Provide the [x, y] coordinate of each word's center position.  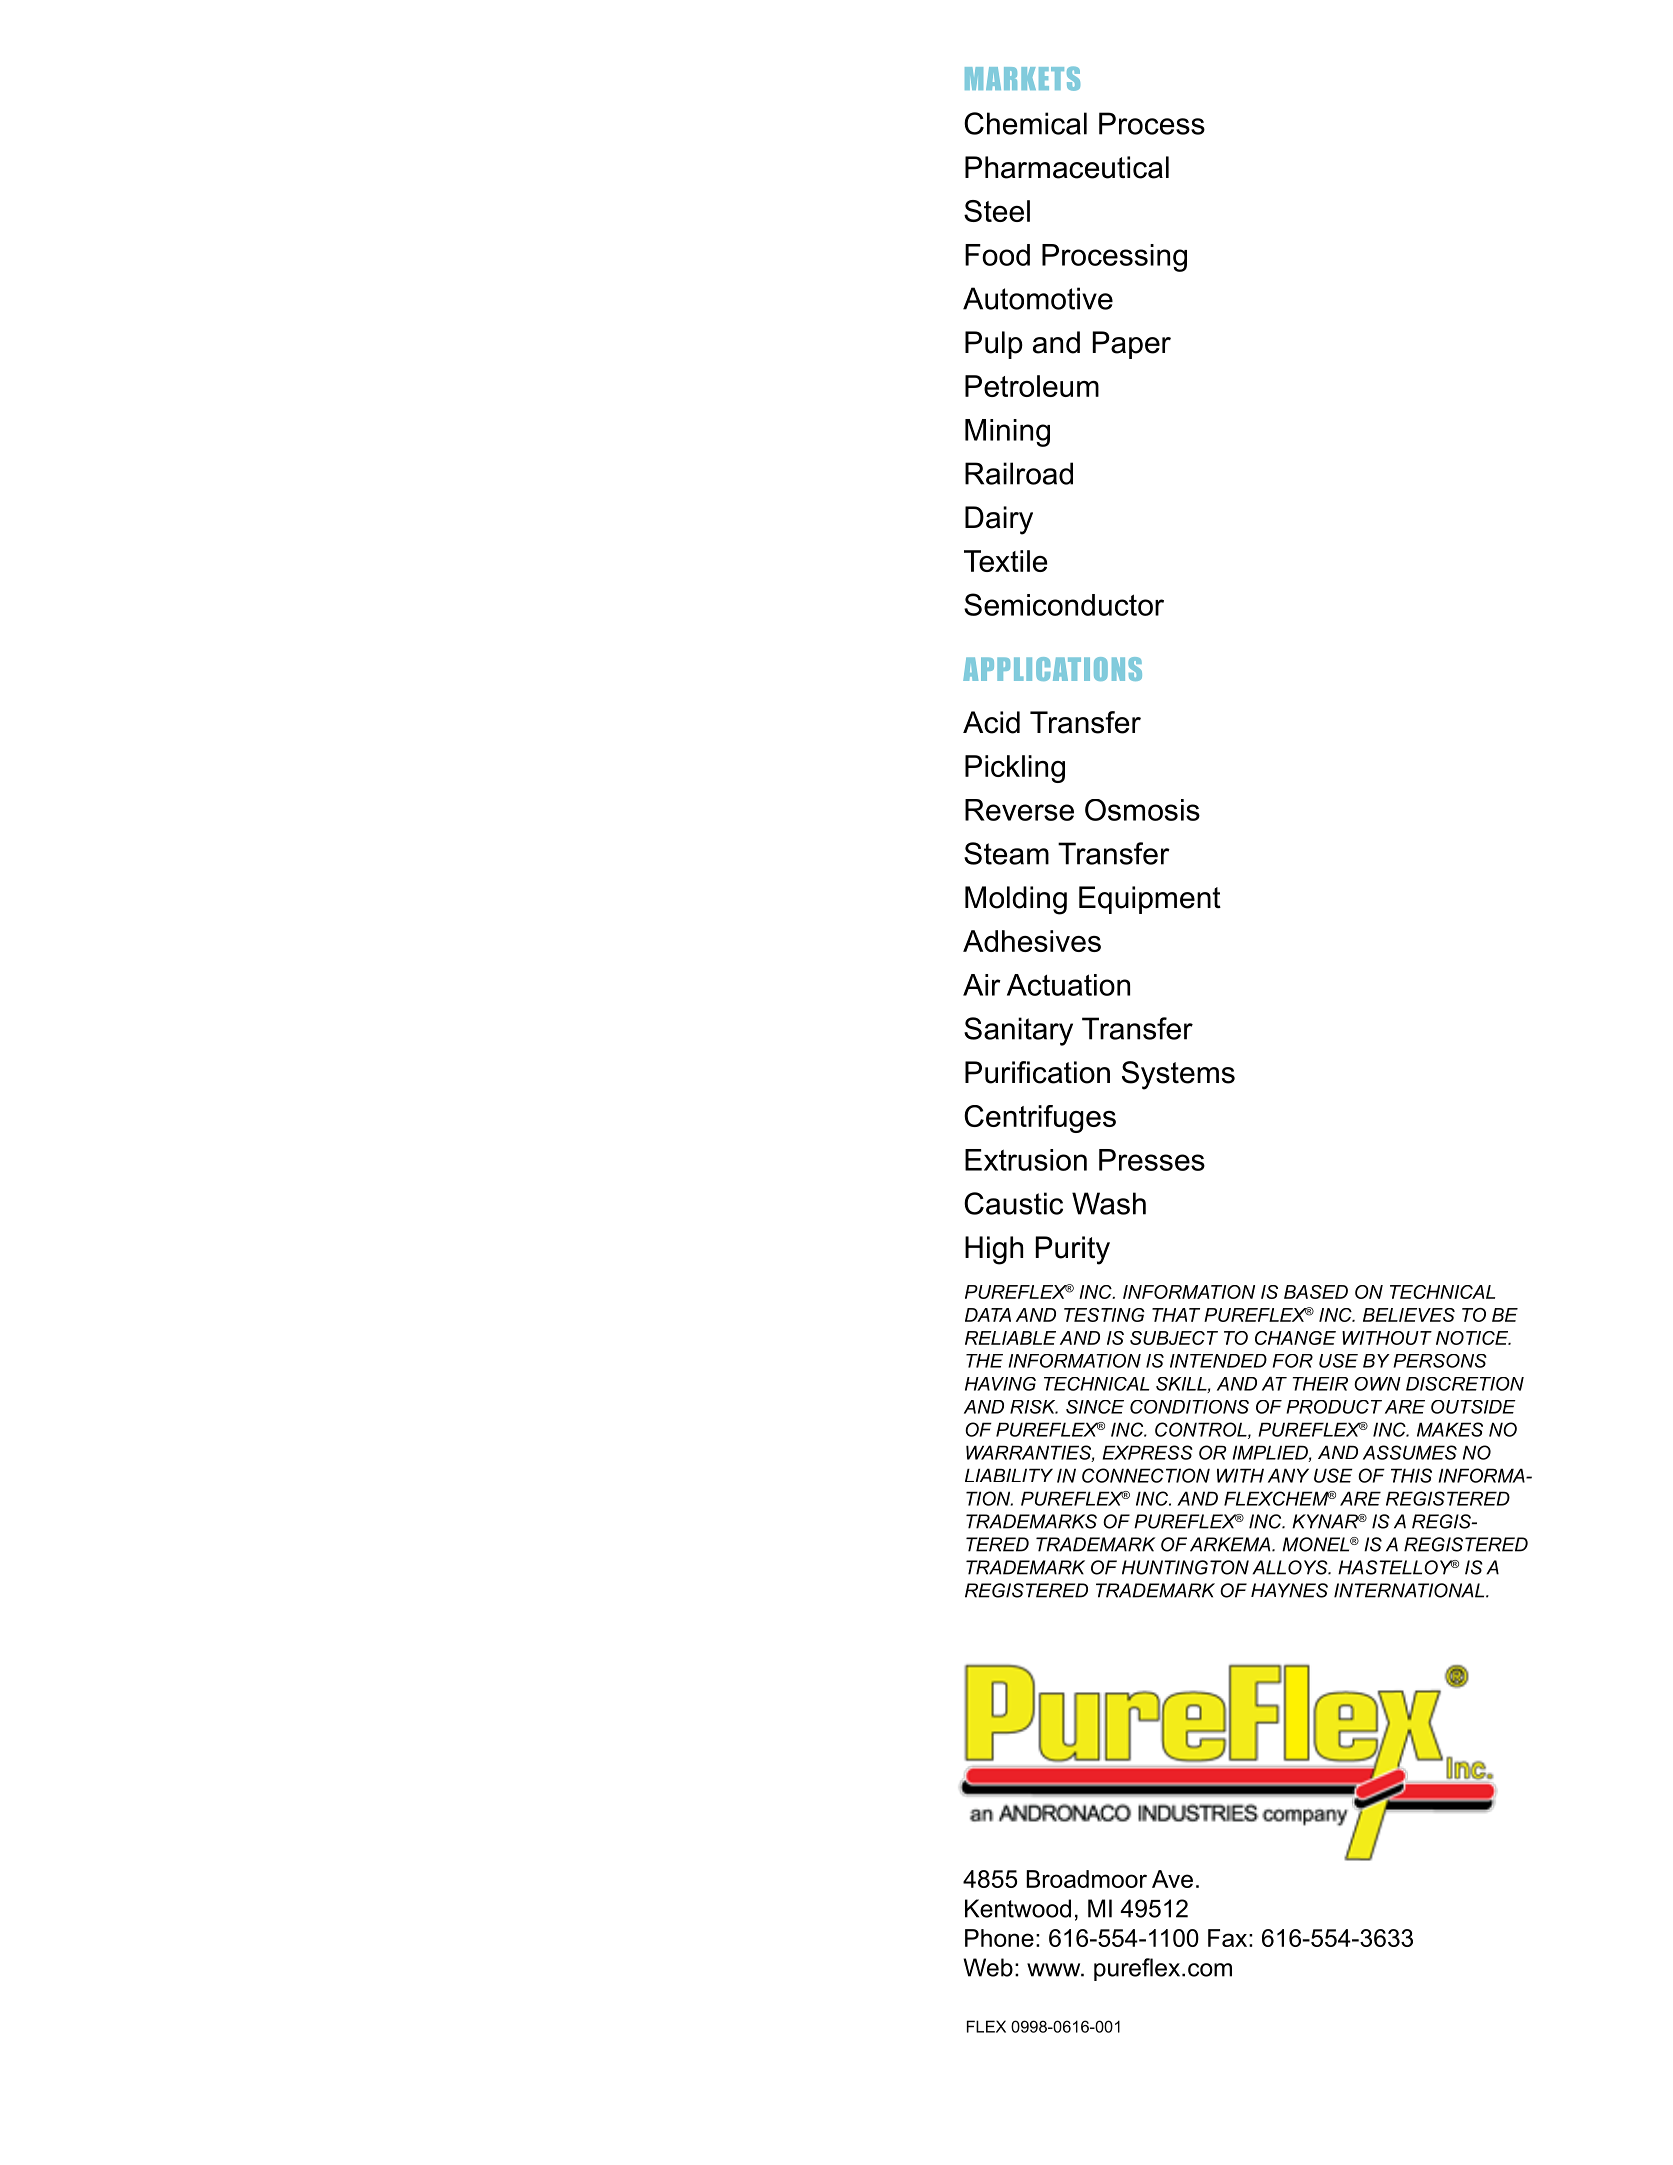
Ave [1172, 1879]
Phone [999, 1938]
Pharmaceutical [1067, 167]
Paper [1132, 345]
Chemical [1025, 123]
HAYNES [1289, 1590]
